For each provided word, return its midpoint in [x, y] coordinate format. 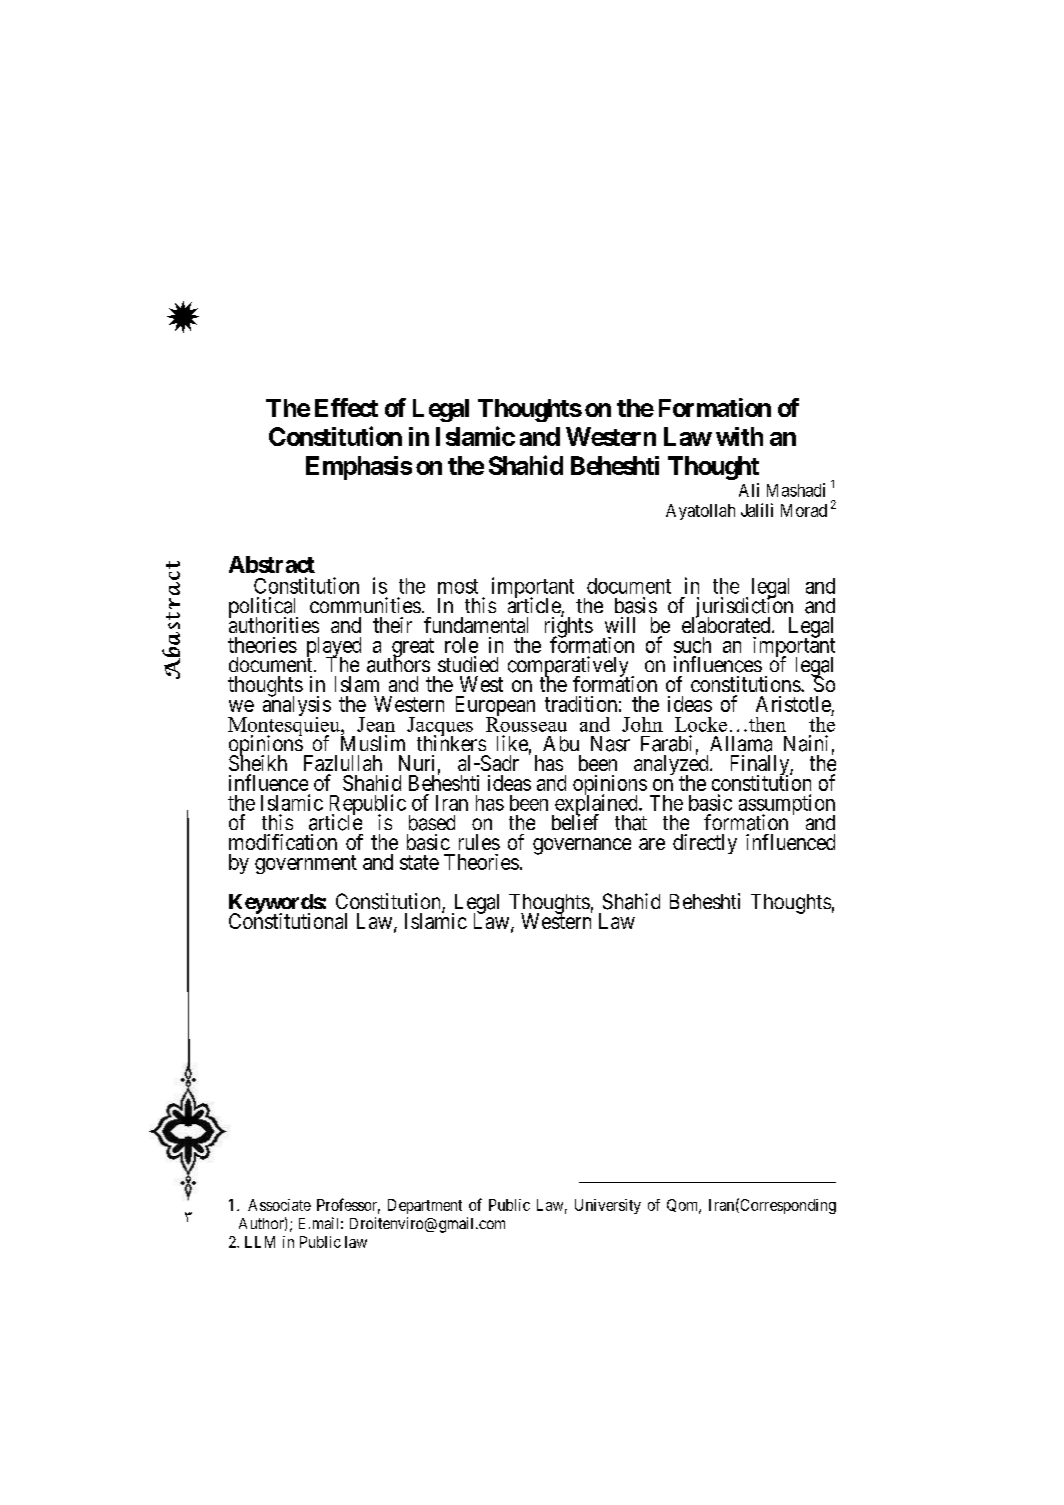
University [608, 1206]
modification [283, 842]
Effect [346, 407]
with [739, 436]
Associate [279, 1205]
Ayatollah [700, 512]
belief [575, 821]
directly [705, 844]
